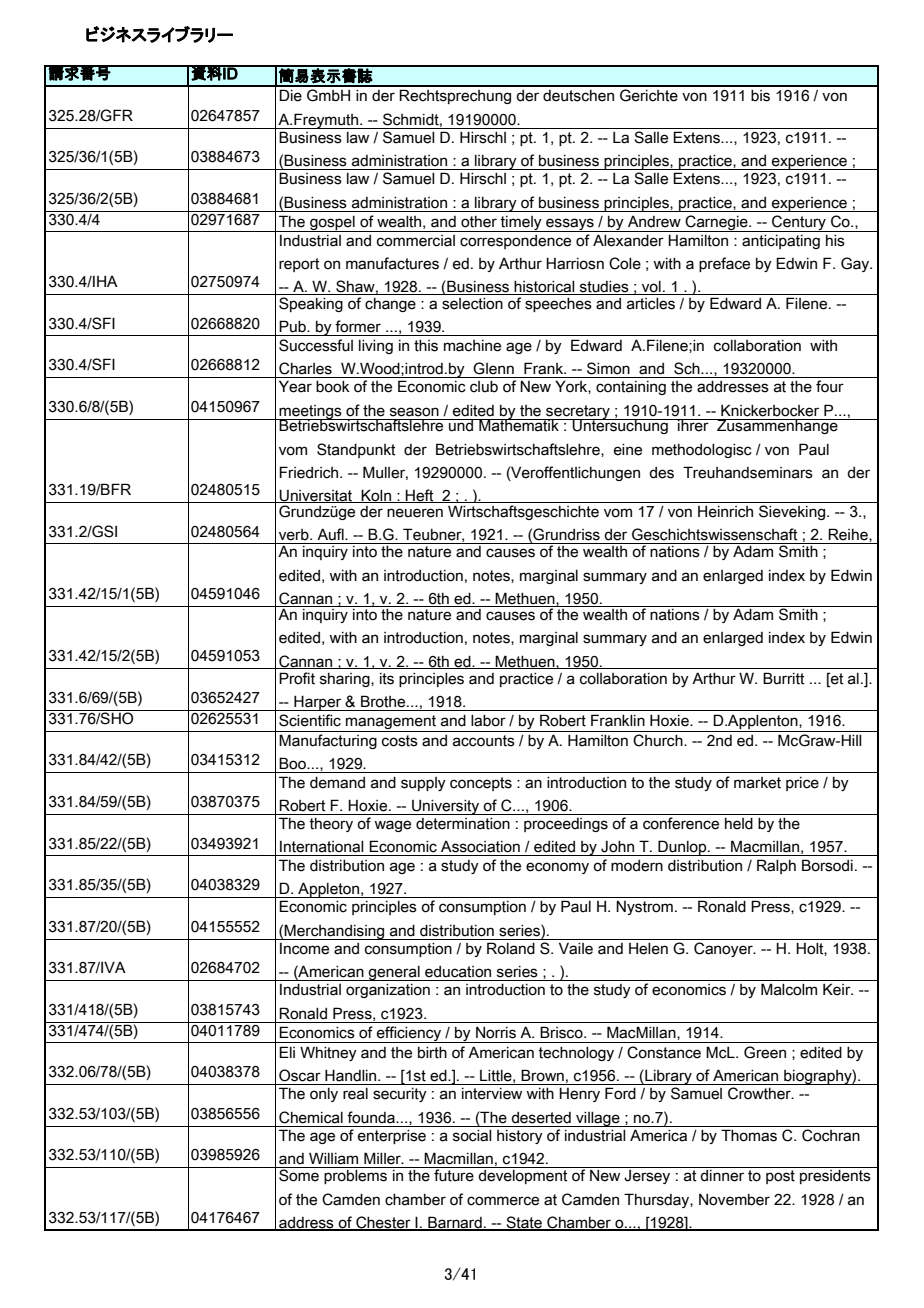  Describe the element at coordinates (392, 263) in the screenshot. I see `manufactures` at that location.
